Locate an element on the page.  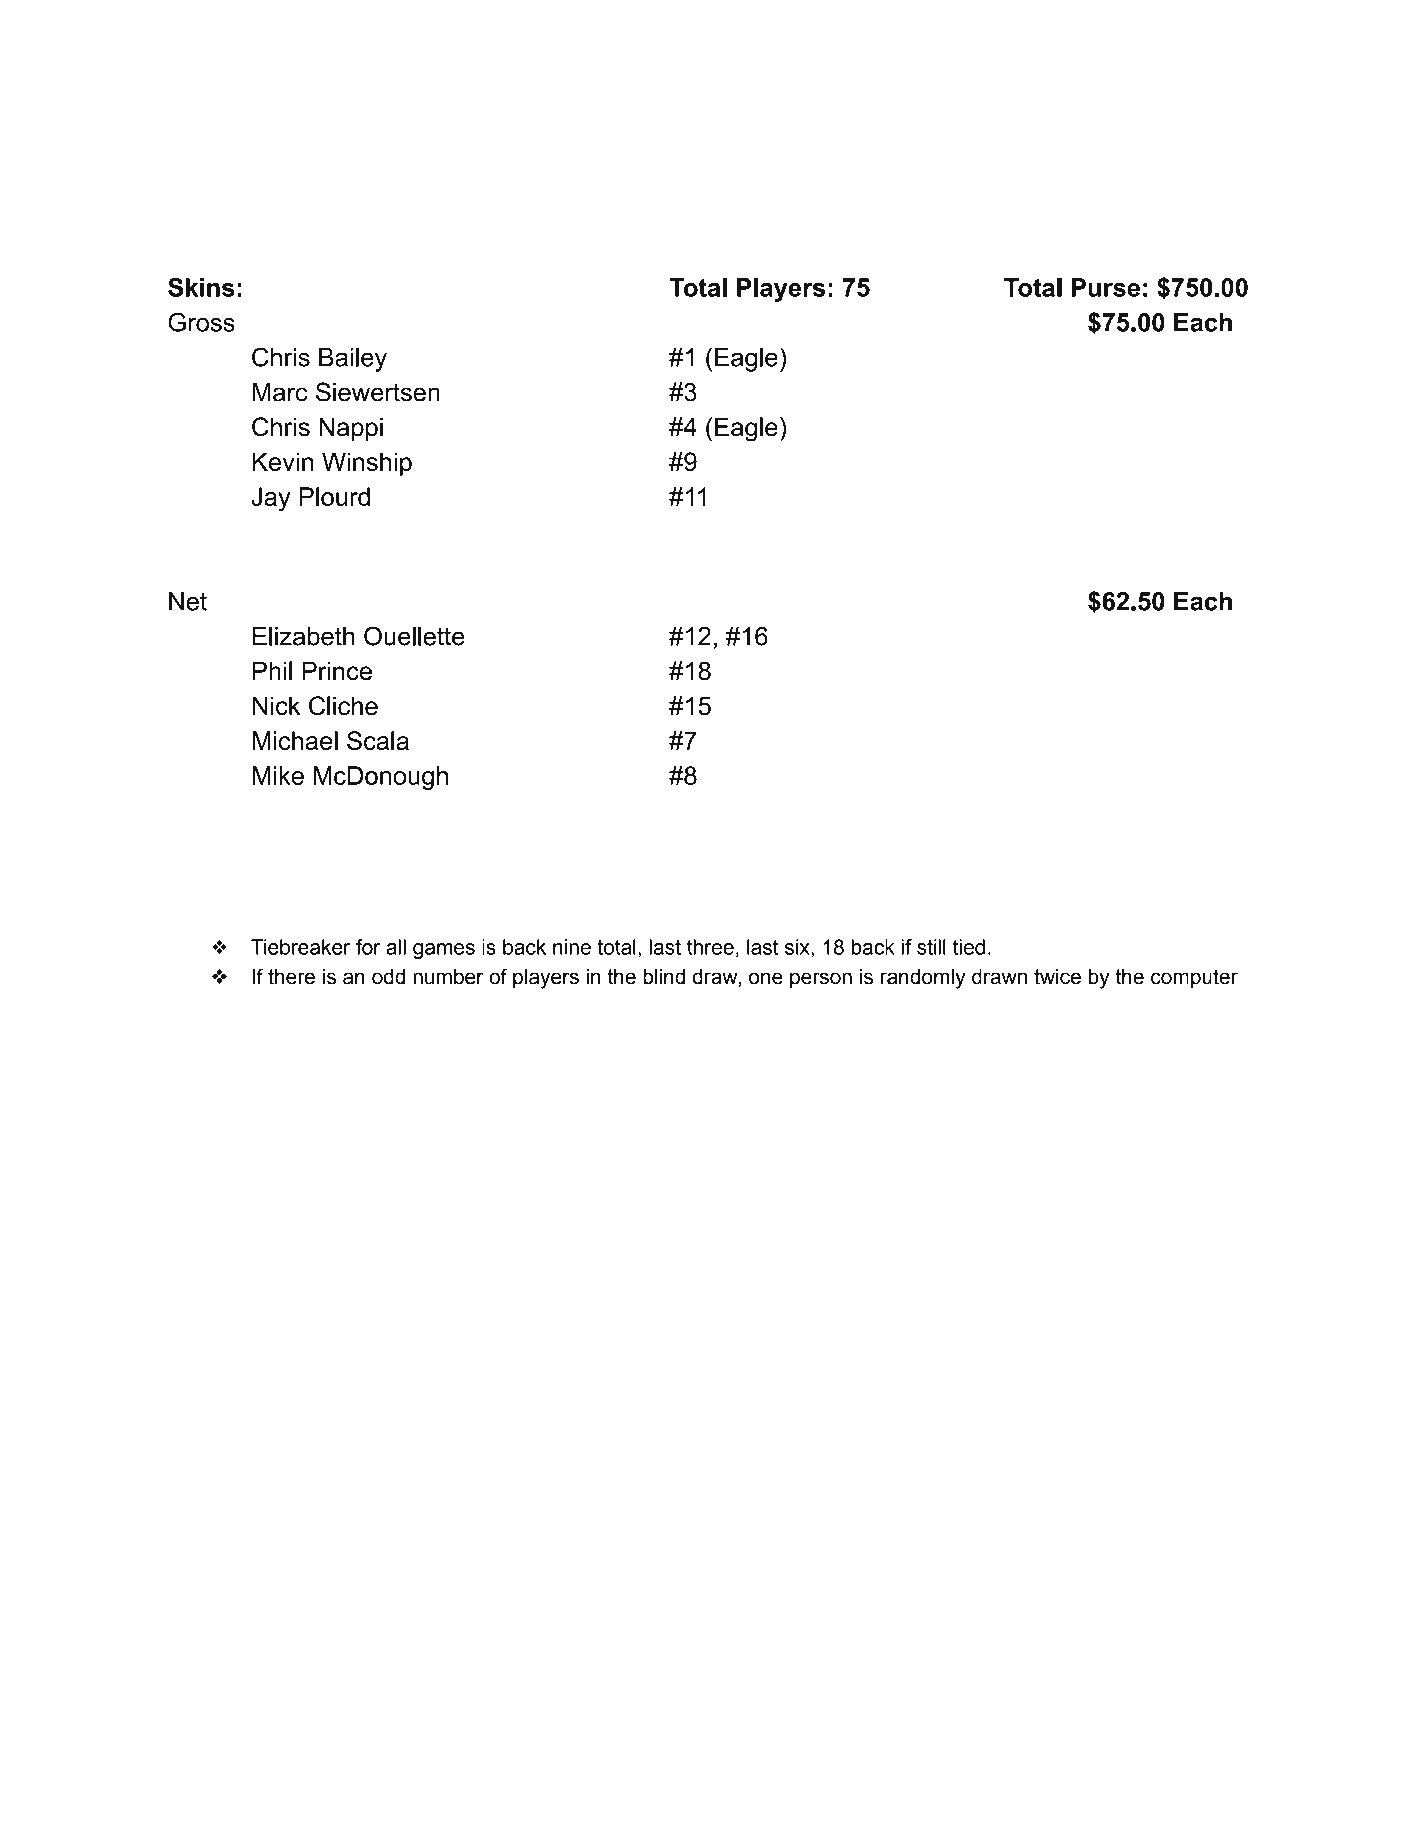
Purse is located at coordinates (1106, 287).
